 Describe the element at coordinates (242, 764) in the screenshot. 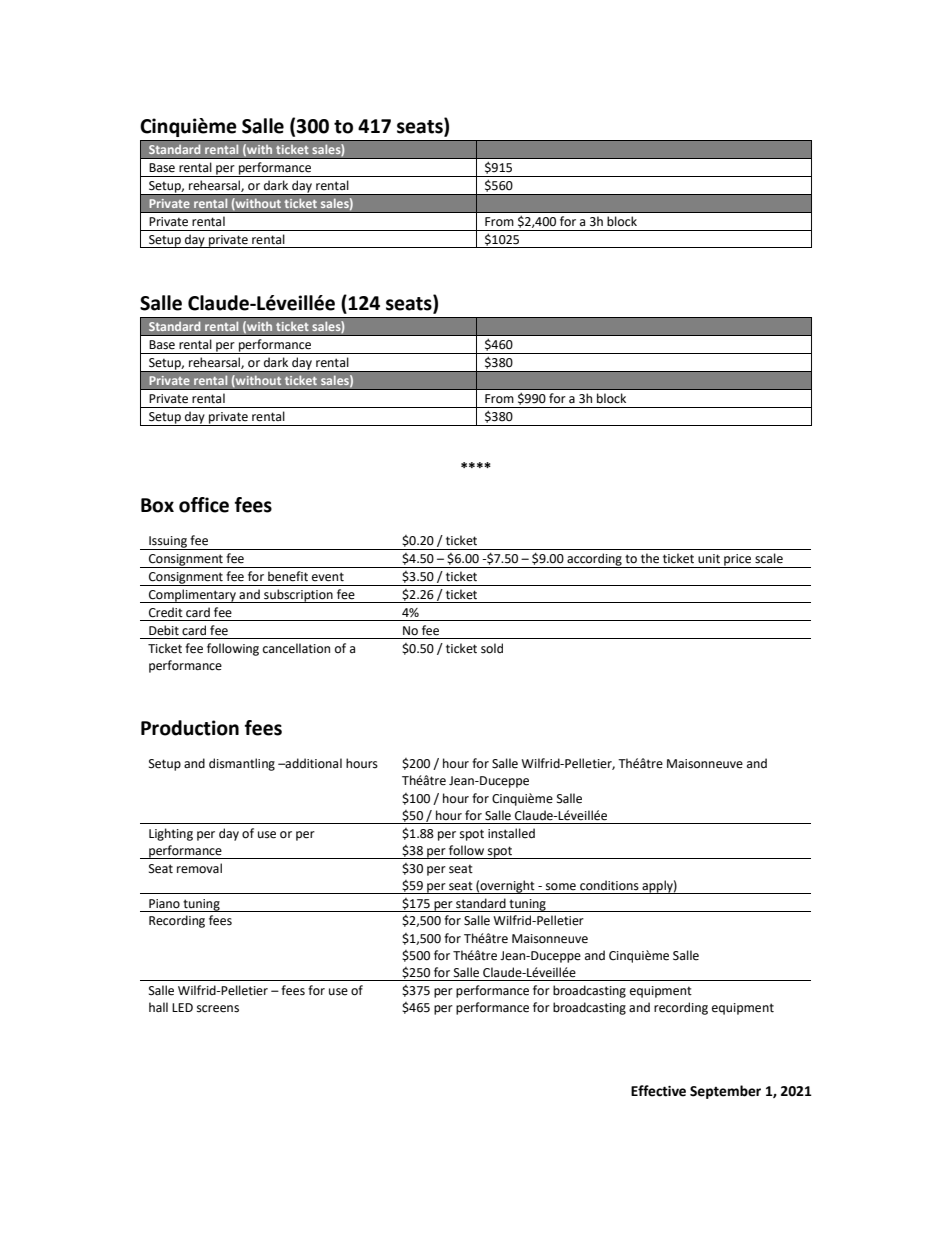

I see `dismantling` at that location.
